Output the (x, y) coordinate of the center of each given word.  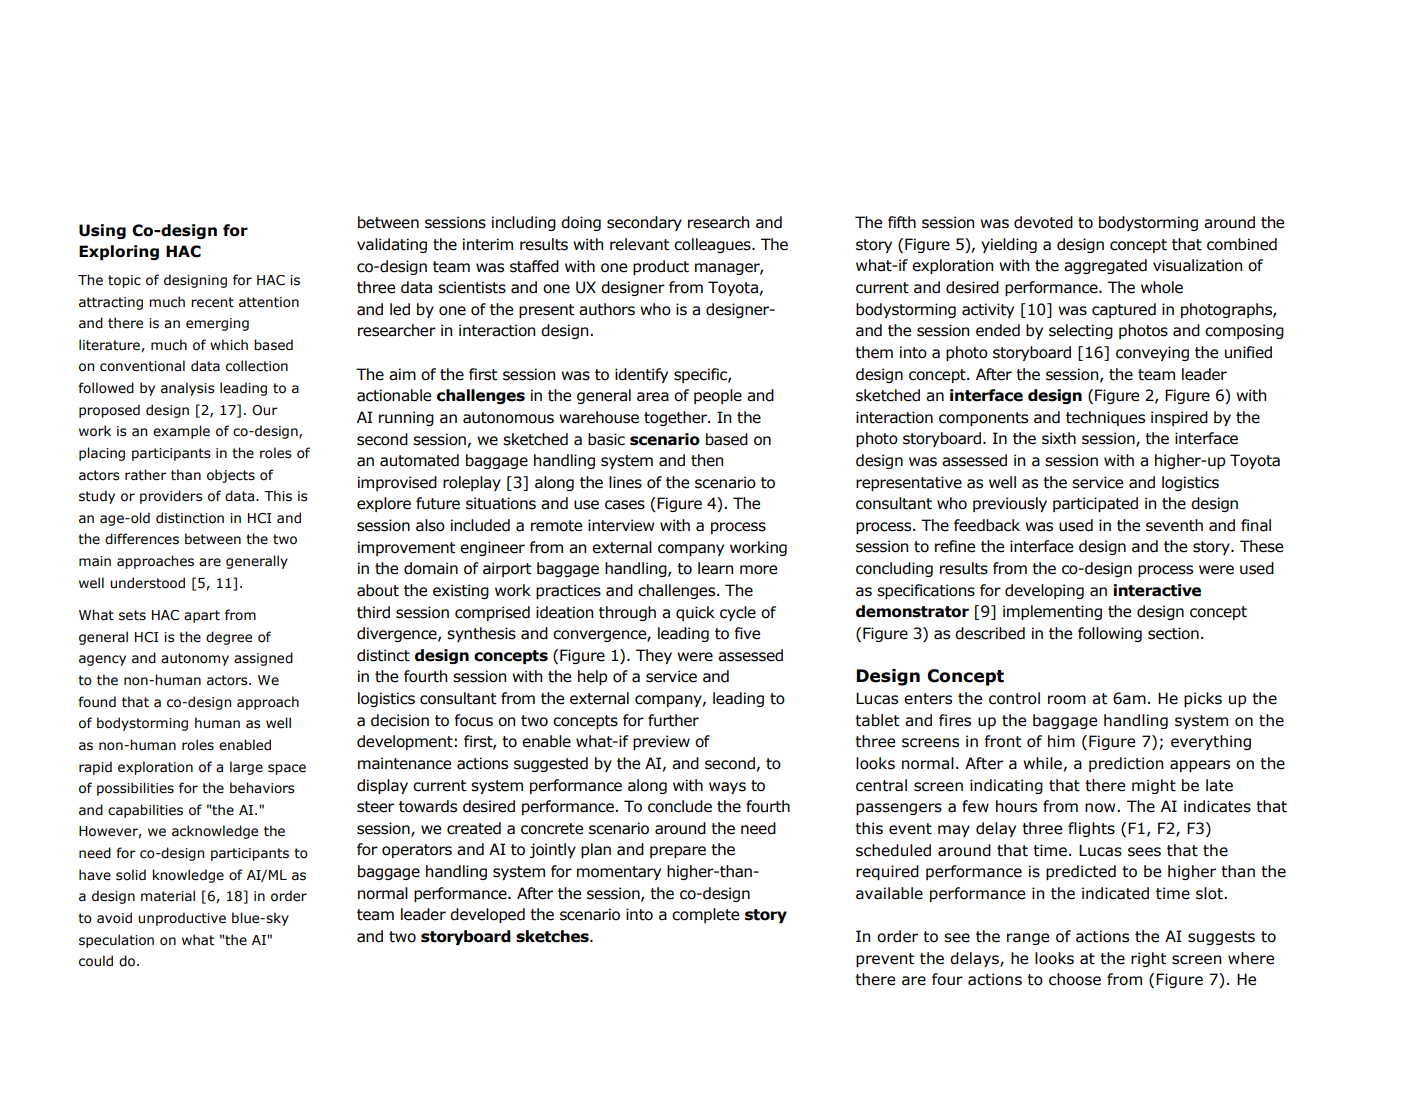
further (673, 720)
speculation (116, 941)
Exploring (119, 252)
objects (231, 476)
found (97, 702)
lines (625, 482)
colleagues (713, 245)
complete (705, 915)
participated (1095, 504)
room (1067, 700)
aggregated (1105, 266)
